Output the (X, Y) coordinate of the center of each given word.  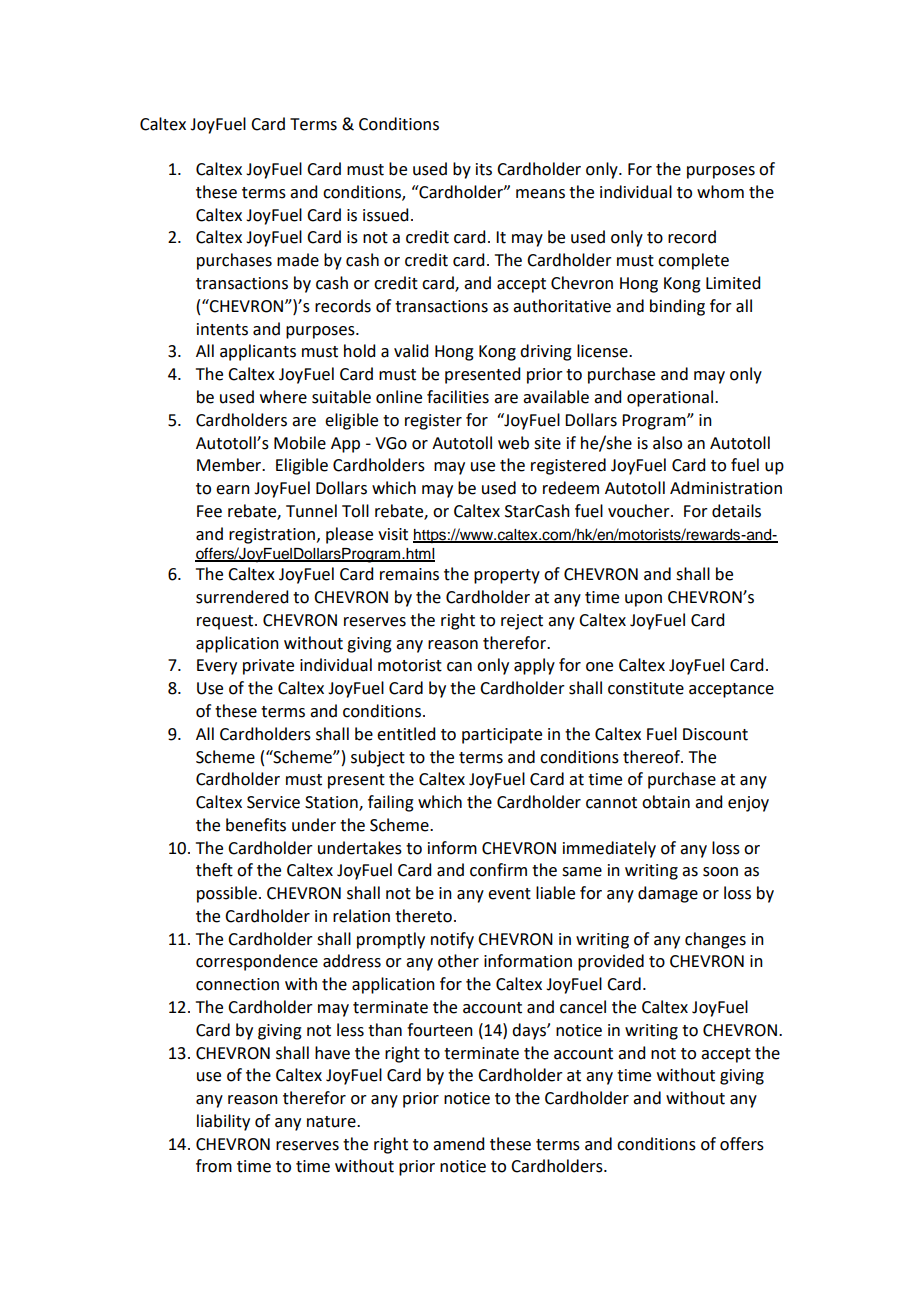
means (540, 194)
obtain (666, 802)
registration (272, 536)
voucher (640, 511)
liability (223, 1122)
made (298, 260)
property (507, 576)
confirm (498, 870)
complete (693, 261)
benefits (256, 825)
